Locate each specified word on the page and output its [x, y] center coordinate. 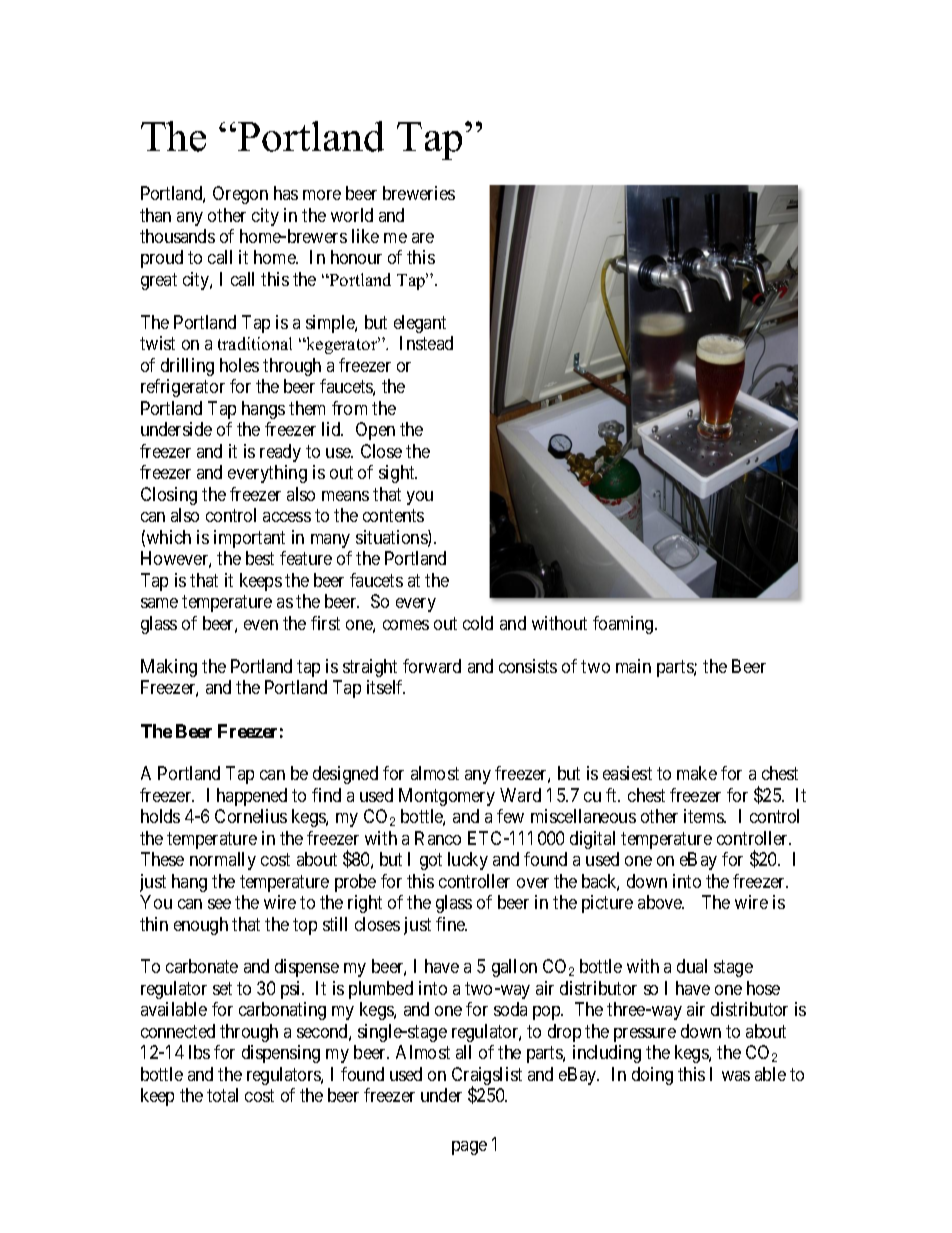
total [222, 1095]
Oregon [240, 195]
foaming [624, 625]
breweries [419, 193]
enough [201, 926]
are [423, 238]
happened [252, 797]
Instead [426, 343]
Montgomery [447, 797]
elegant [420, 324]
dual [692, 966]
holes [239, 365]
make [697, 773]
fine [451, 924]
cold [478, 623]
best [260, 558]
